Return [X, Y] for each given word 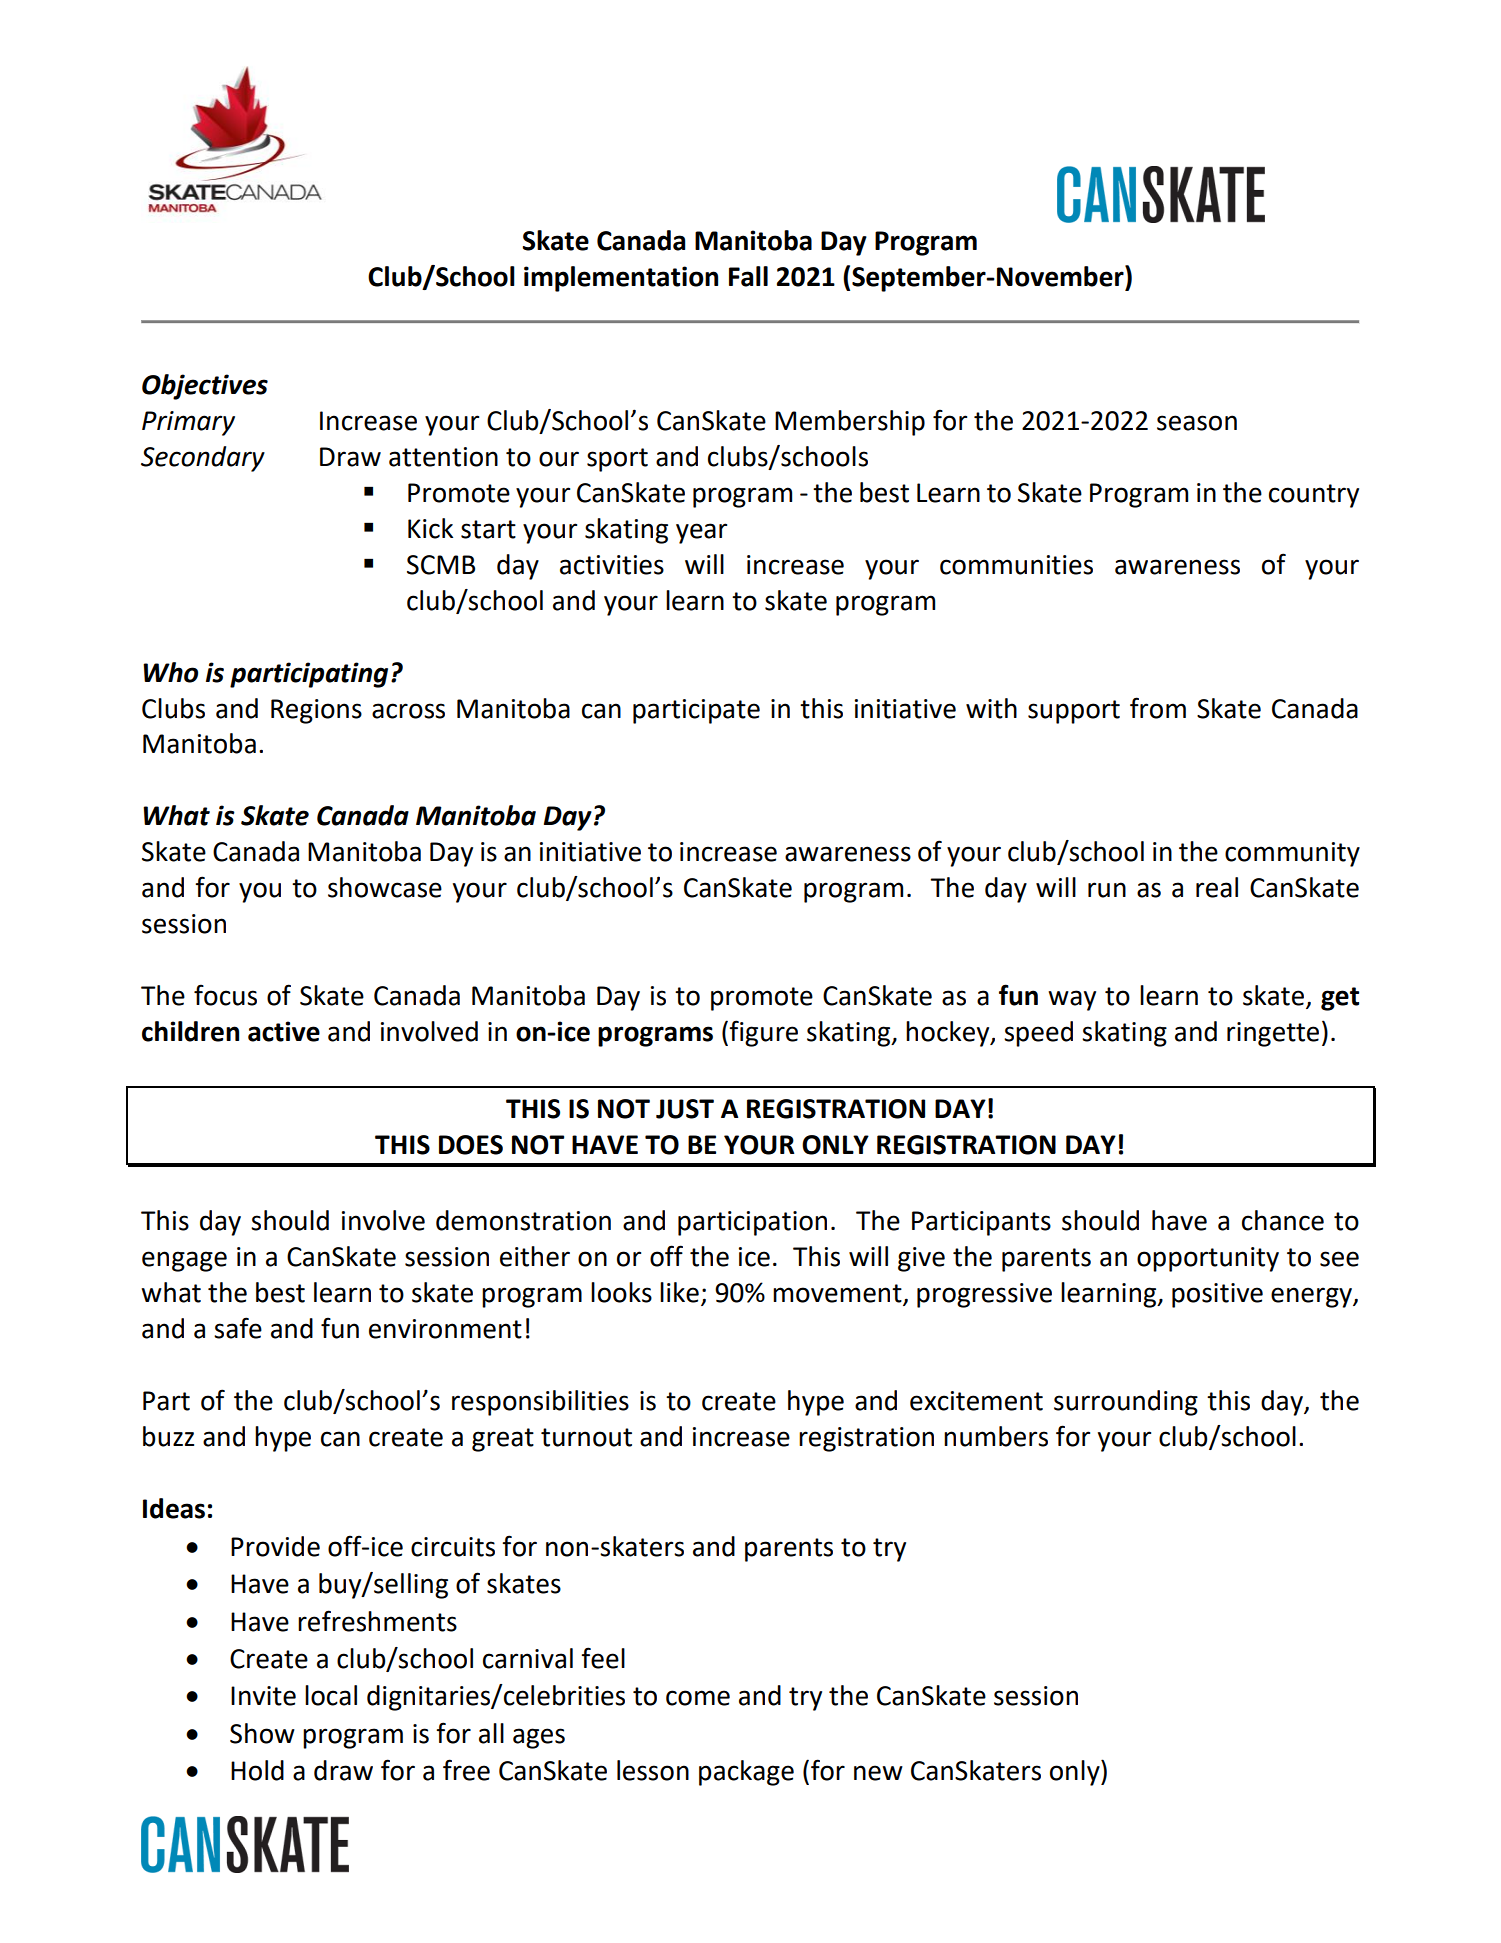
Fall [748, 276]
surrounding [1126, 1403]
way [1072, 1000]
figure [762, 1033]
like [679, 1292]
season [1197, 423]
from [1158, 708]
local [331, 1695]
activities [612, 565]
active [284, 1031]
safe [238, 1328]
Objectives [205, 387]
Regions [316, 711]
